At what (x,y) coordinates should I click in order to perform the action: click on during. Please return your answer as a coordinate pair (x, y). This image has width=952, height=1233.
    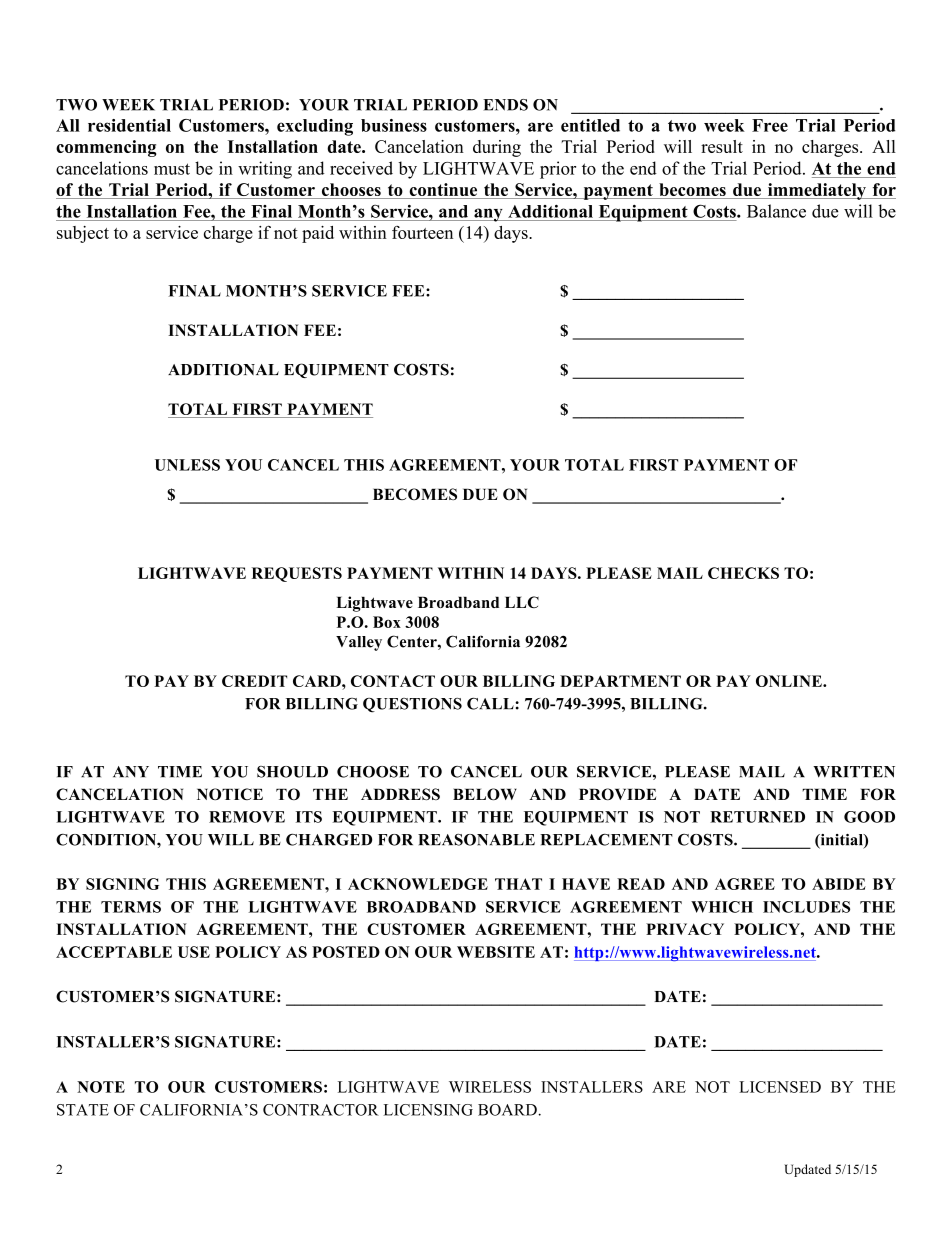
    Looking at the image, I should click on (497, 148).
